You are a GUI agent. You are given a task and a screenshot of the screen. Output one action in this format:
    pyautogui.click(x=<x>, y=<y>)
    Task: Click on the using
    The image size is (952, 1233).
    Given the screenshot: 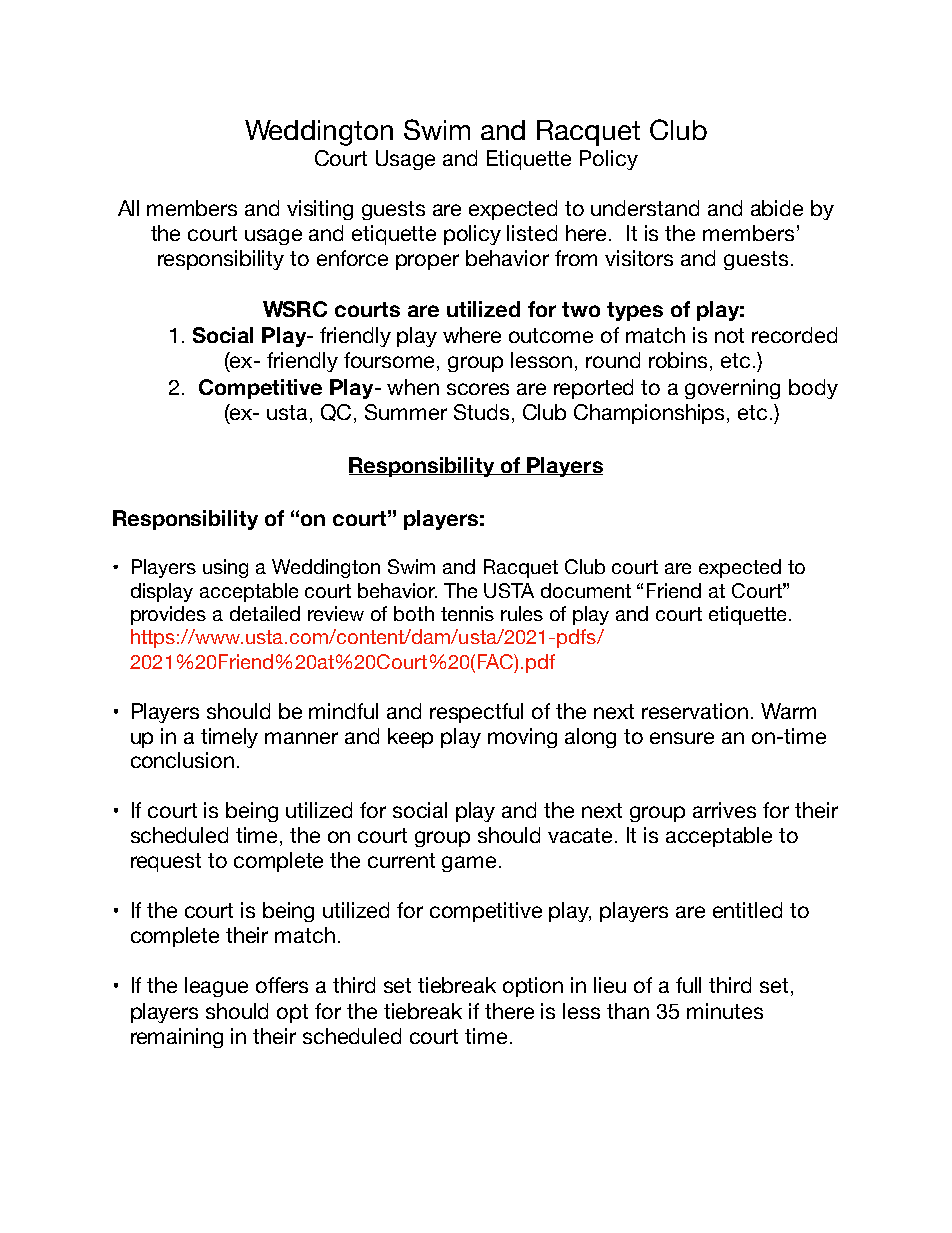 What is the action you would take?
    pyautogui.click(x=225, y=568)
